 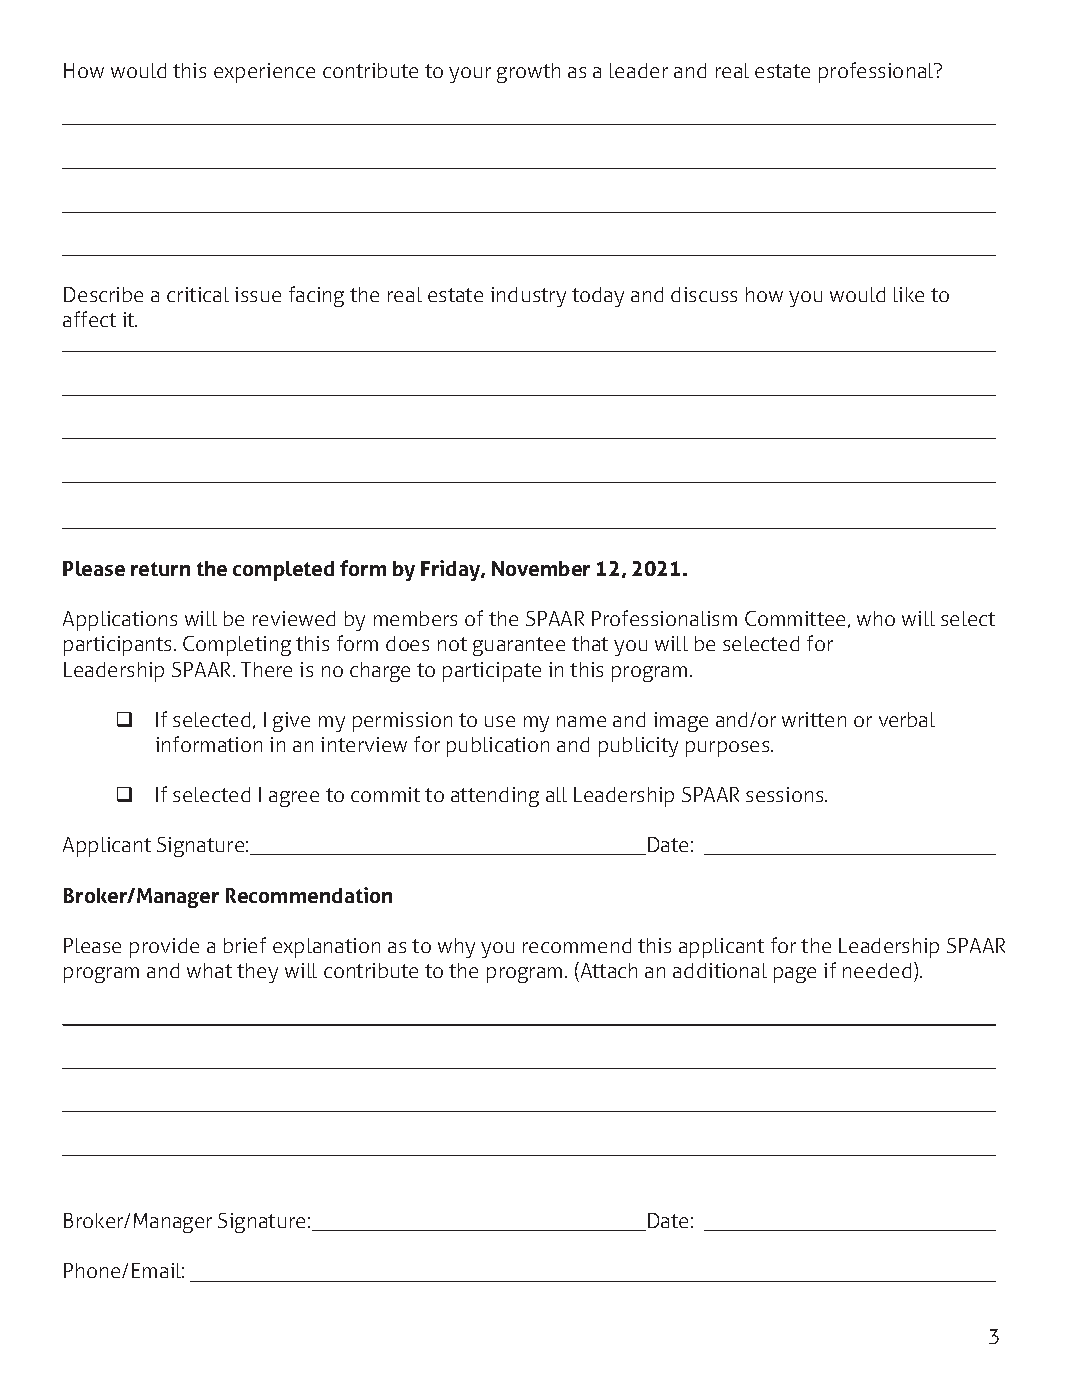 What do you see at coordinates (470, 75) in the page?
I see `your` at bounding box center [470, 75].
